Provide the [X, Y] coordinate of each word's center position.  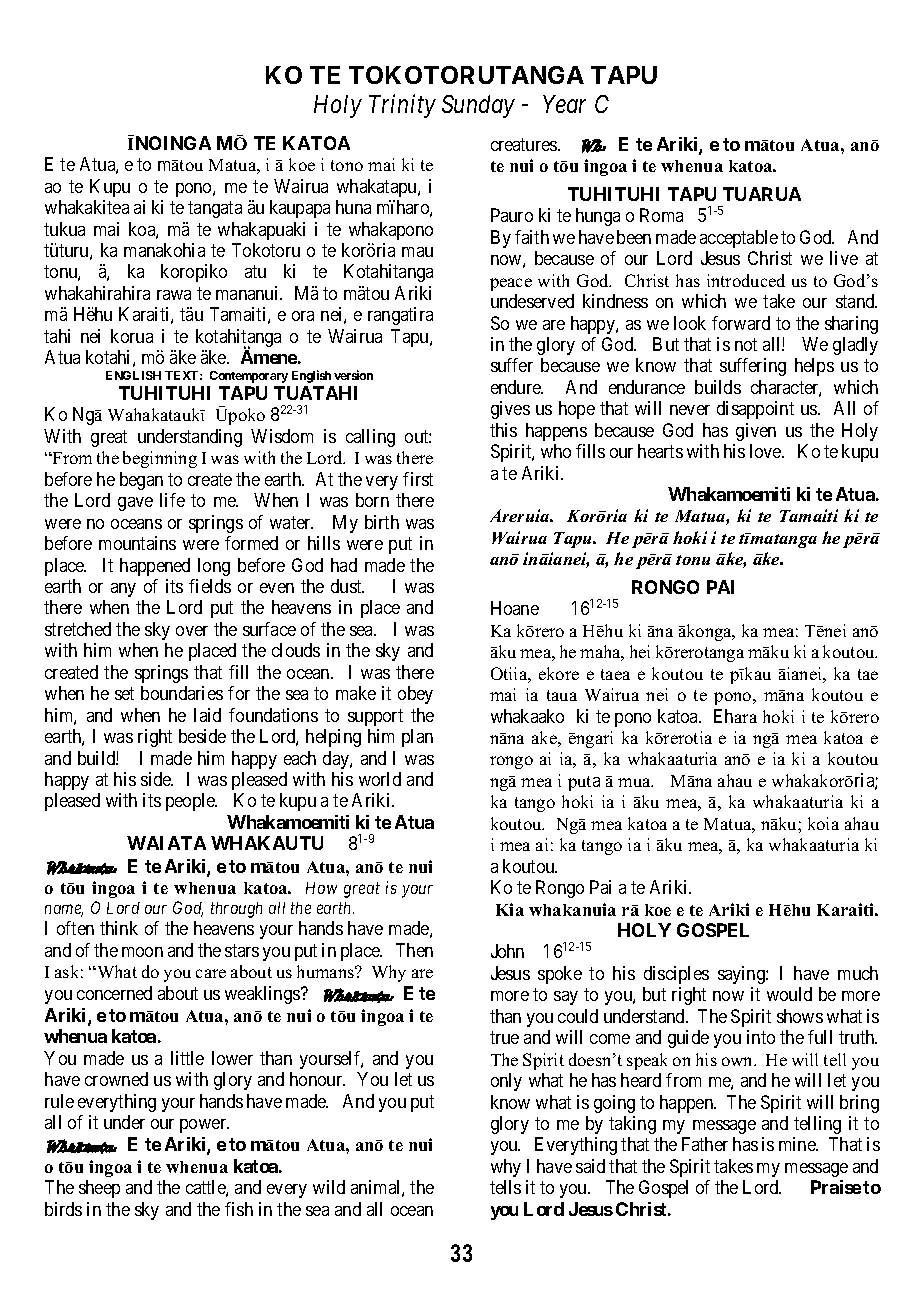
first [418, 479]
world [380, 779]
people [191, 802]
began [141, 481]
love [766, 451]
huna [353, 207]
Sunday [478, 106]
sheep [99, 1189]
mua [635, 782]
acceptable [739, 239]
